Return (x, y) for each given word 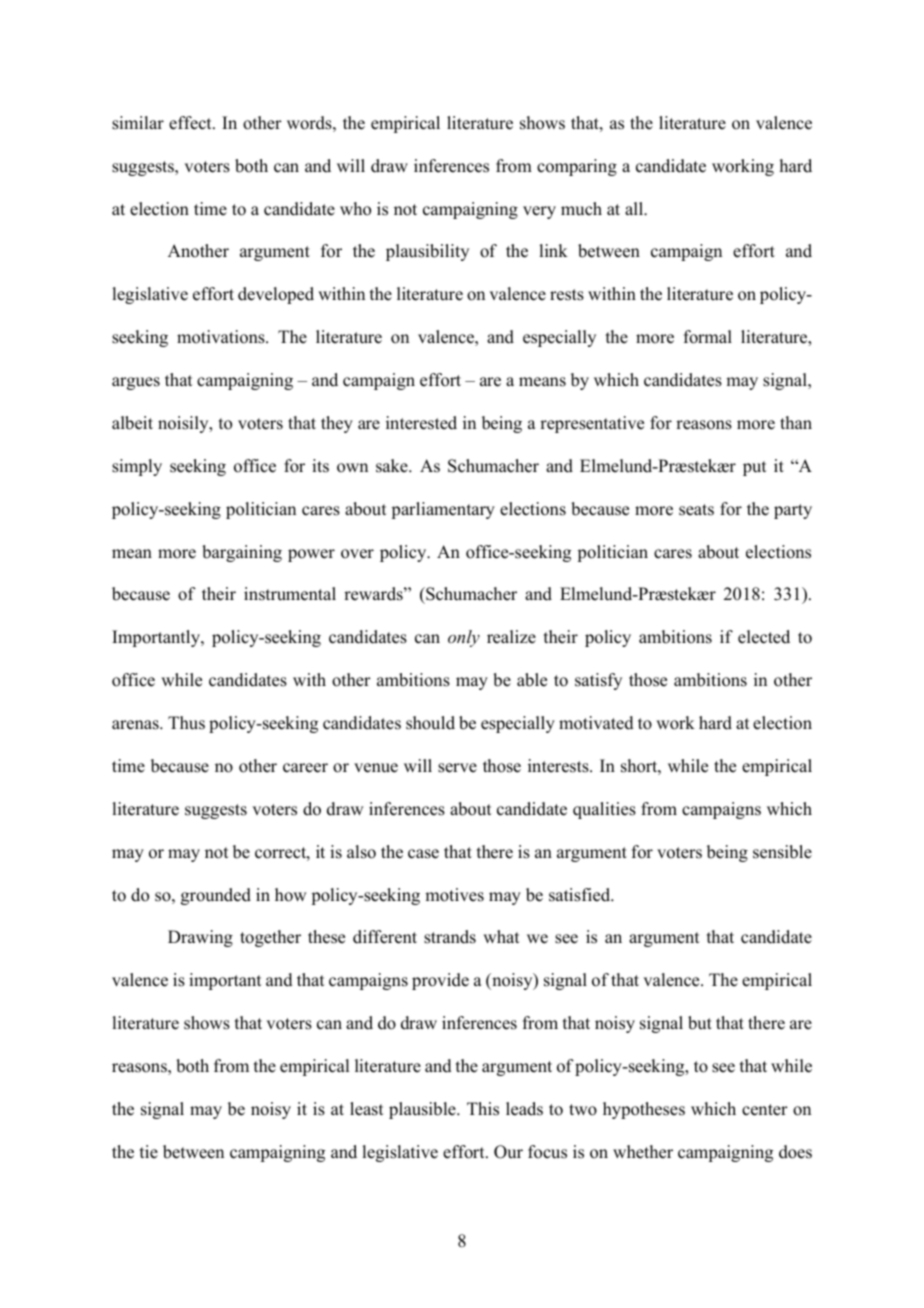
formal (708, 337)
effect (191, 123)
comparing (577, 167)
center (765, 1110)
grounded (216, 896)
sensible (782, 852)
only (464, 638)
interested (421, 423)
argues (136, 383)
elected (764, 637)
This (483, 1109)
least (366, 1109)
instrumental (290, 594)
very (539, 212)
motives (454, 895)
